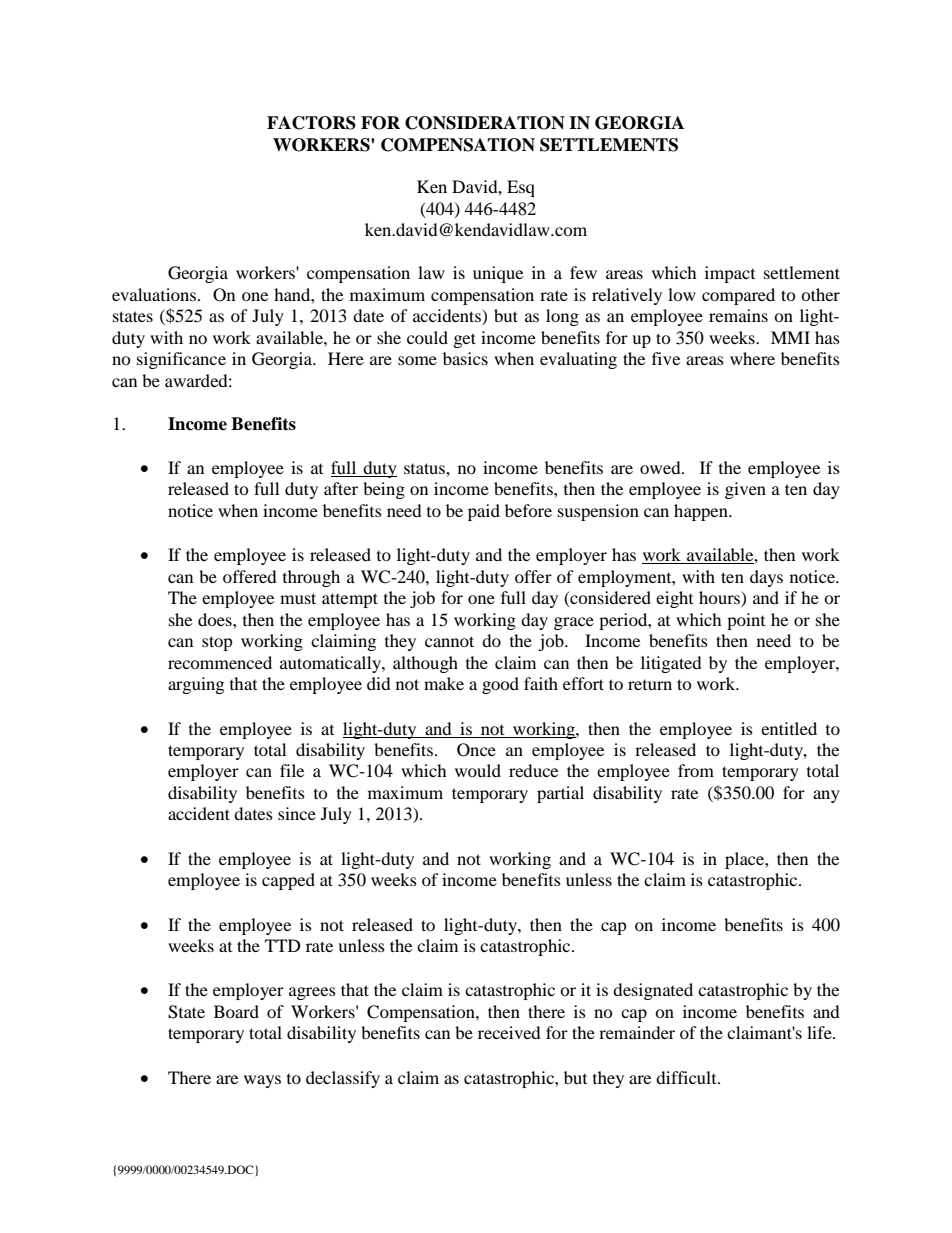 This image has width=952, height=1233. Describe the element at coordinates (509, 1032) in the image. I see `received` at that location.
